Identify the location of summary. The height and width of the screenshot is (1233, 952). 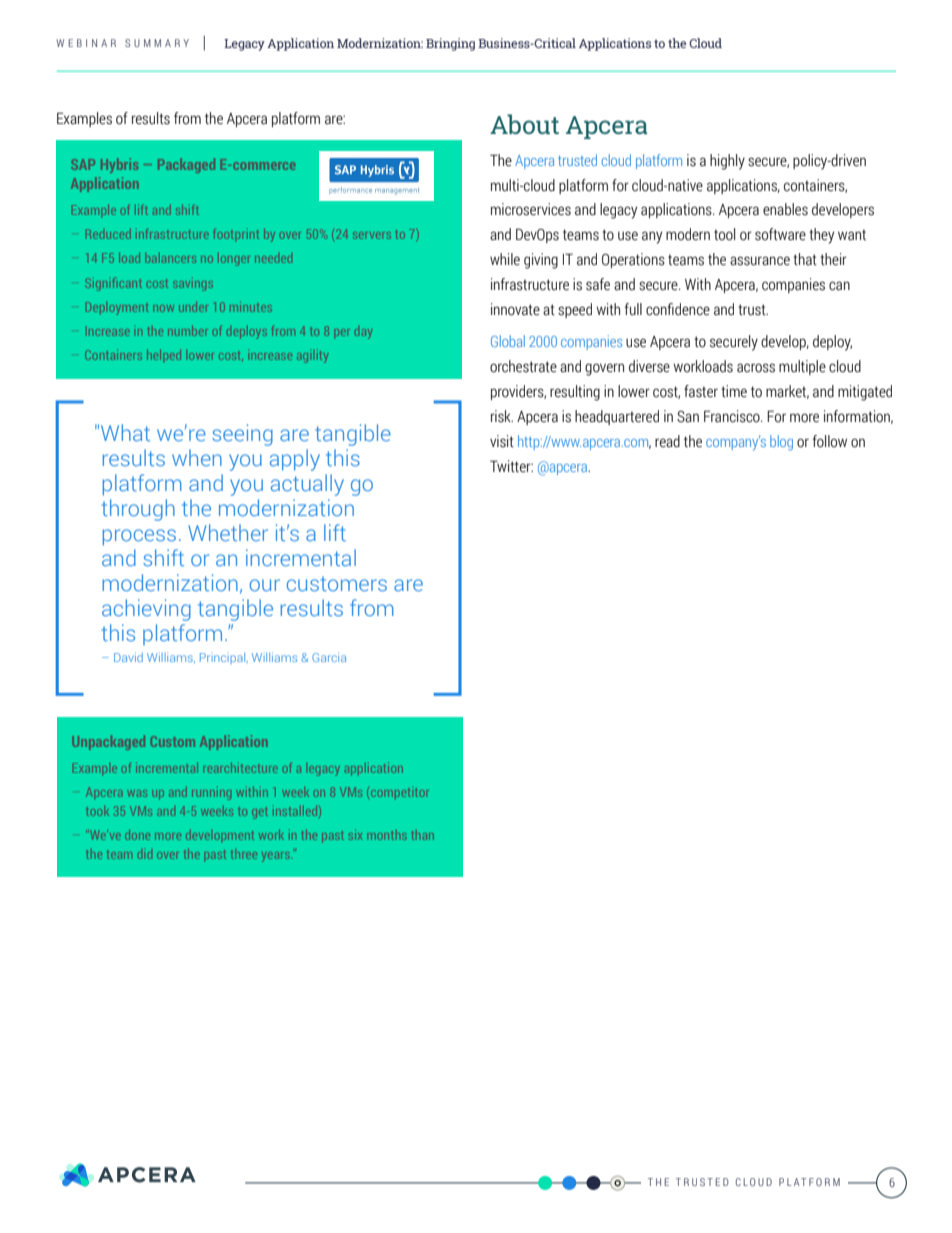
(157, 43).
